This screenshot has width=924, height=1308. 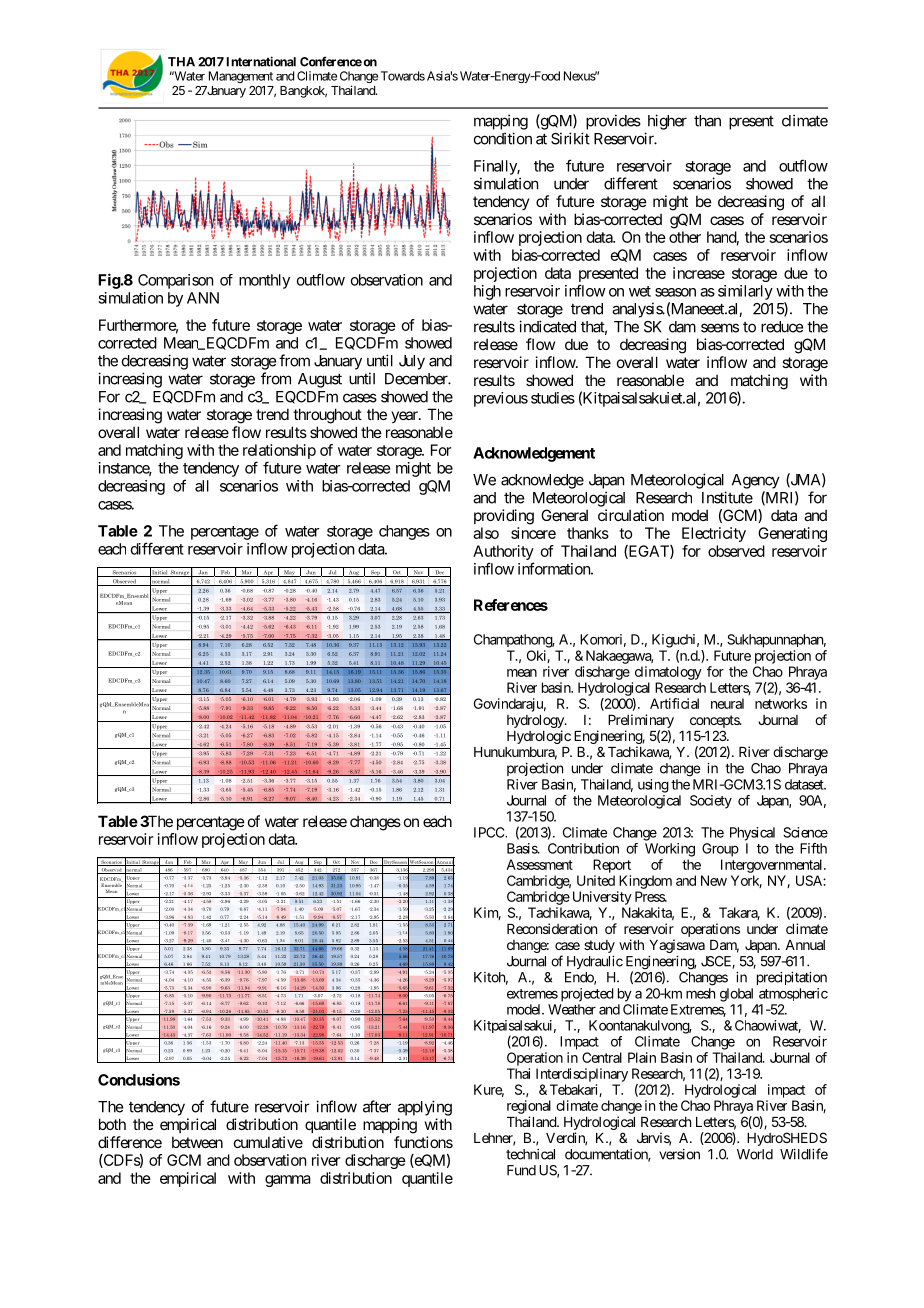 What do you see at coordinates (714, 880) in the screenshot?
I see `New` at bounding box center [714, 880].
